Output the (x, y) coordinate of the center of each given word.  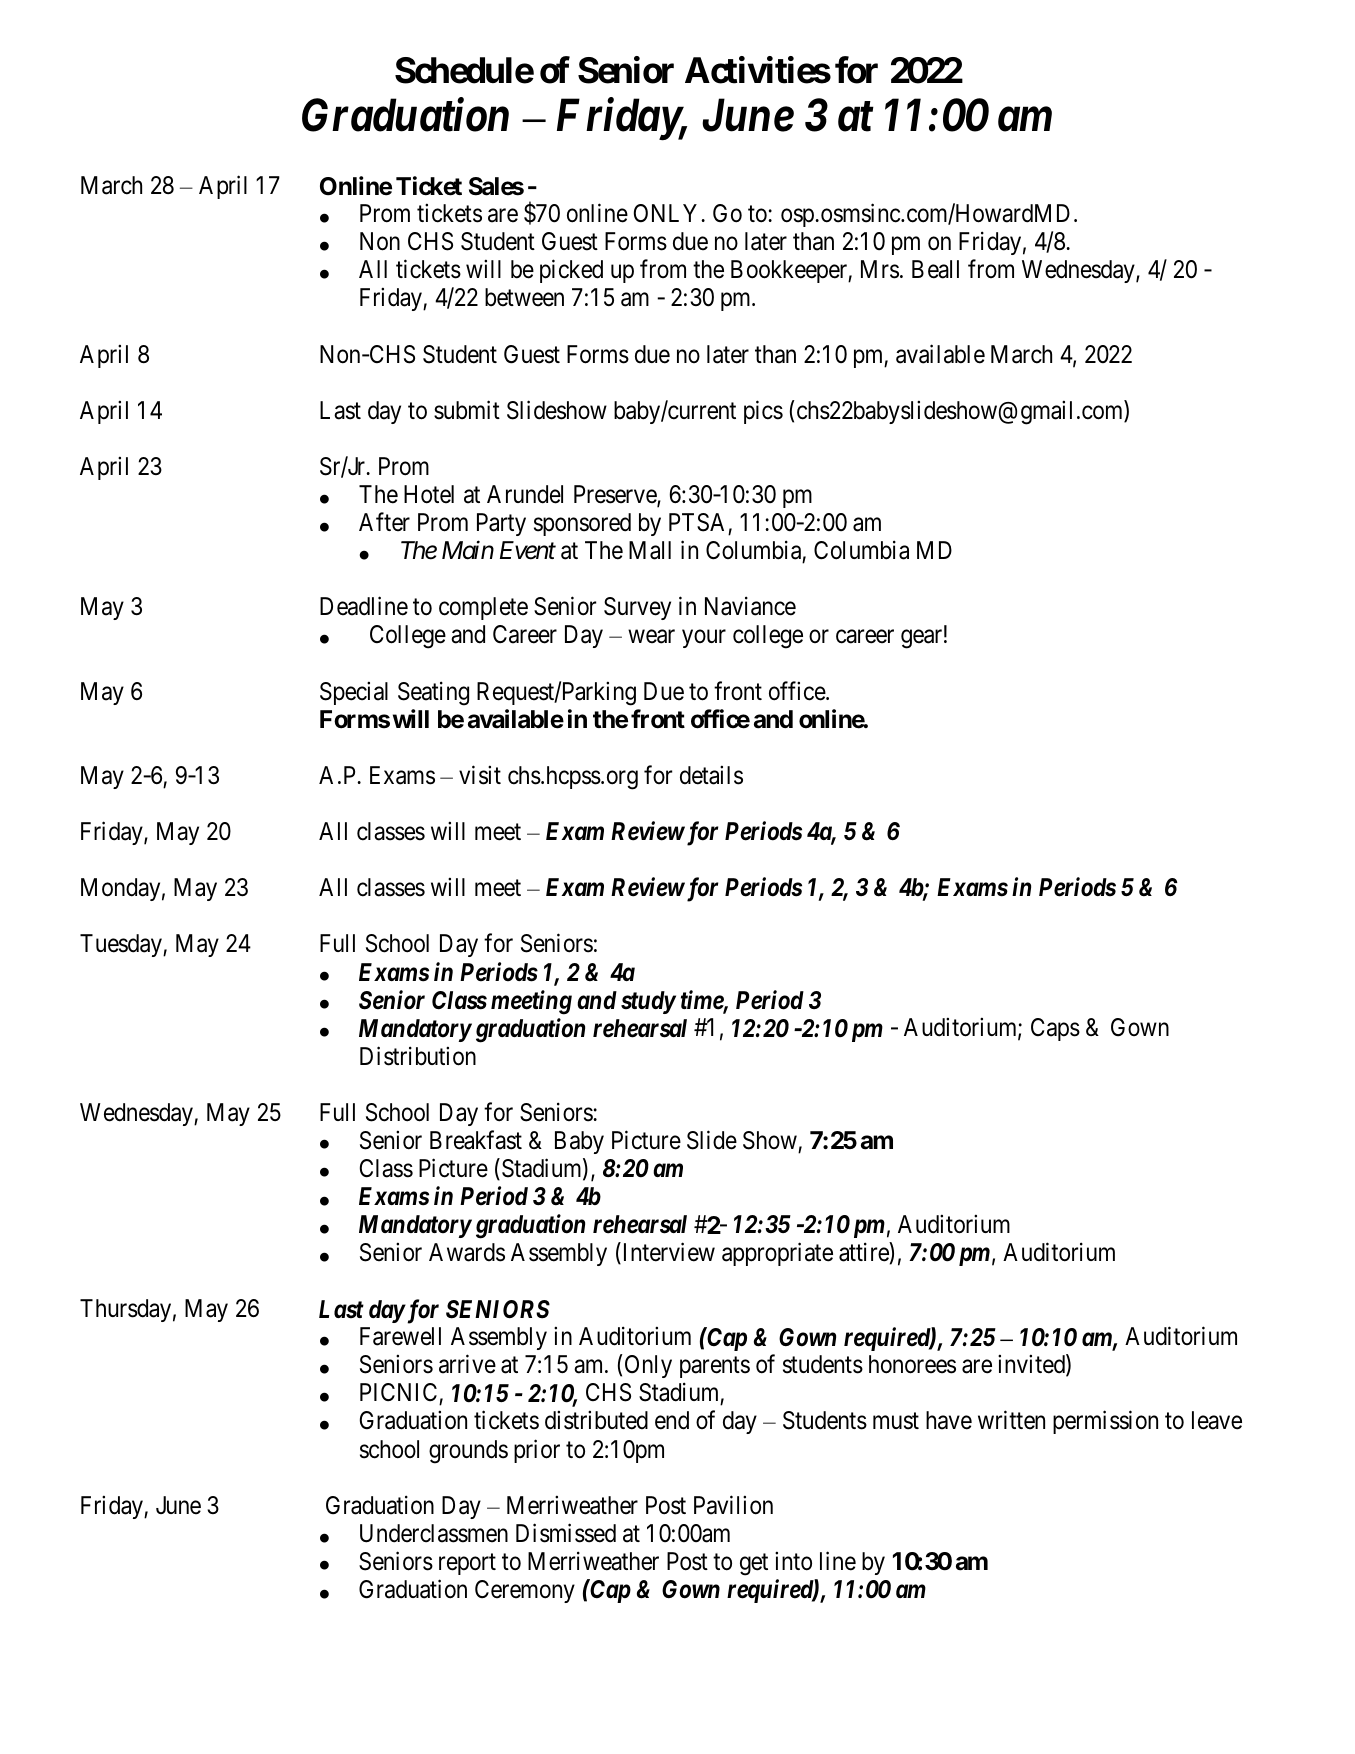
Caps (1055, 1029)
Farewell (400, 1336)
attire (864, 1252)
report (467, 1564)
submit (467, 410)
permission (1105, 1422)
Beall (935, 269)
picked (571, 271)
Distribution (418, 1056)
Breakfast (476, 1140)
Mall (650, 550)
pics (763, 412)
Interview (667, 1253)
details (711, 775)
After (384, 522)
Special (354, 693)
